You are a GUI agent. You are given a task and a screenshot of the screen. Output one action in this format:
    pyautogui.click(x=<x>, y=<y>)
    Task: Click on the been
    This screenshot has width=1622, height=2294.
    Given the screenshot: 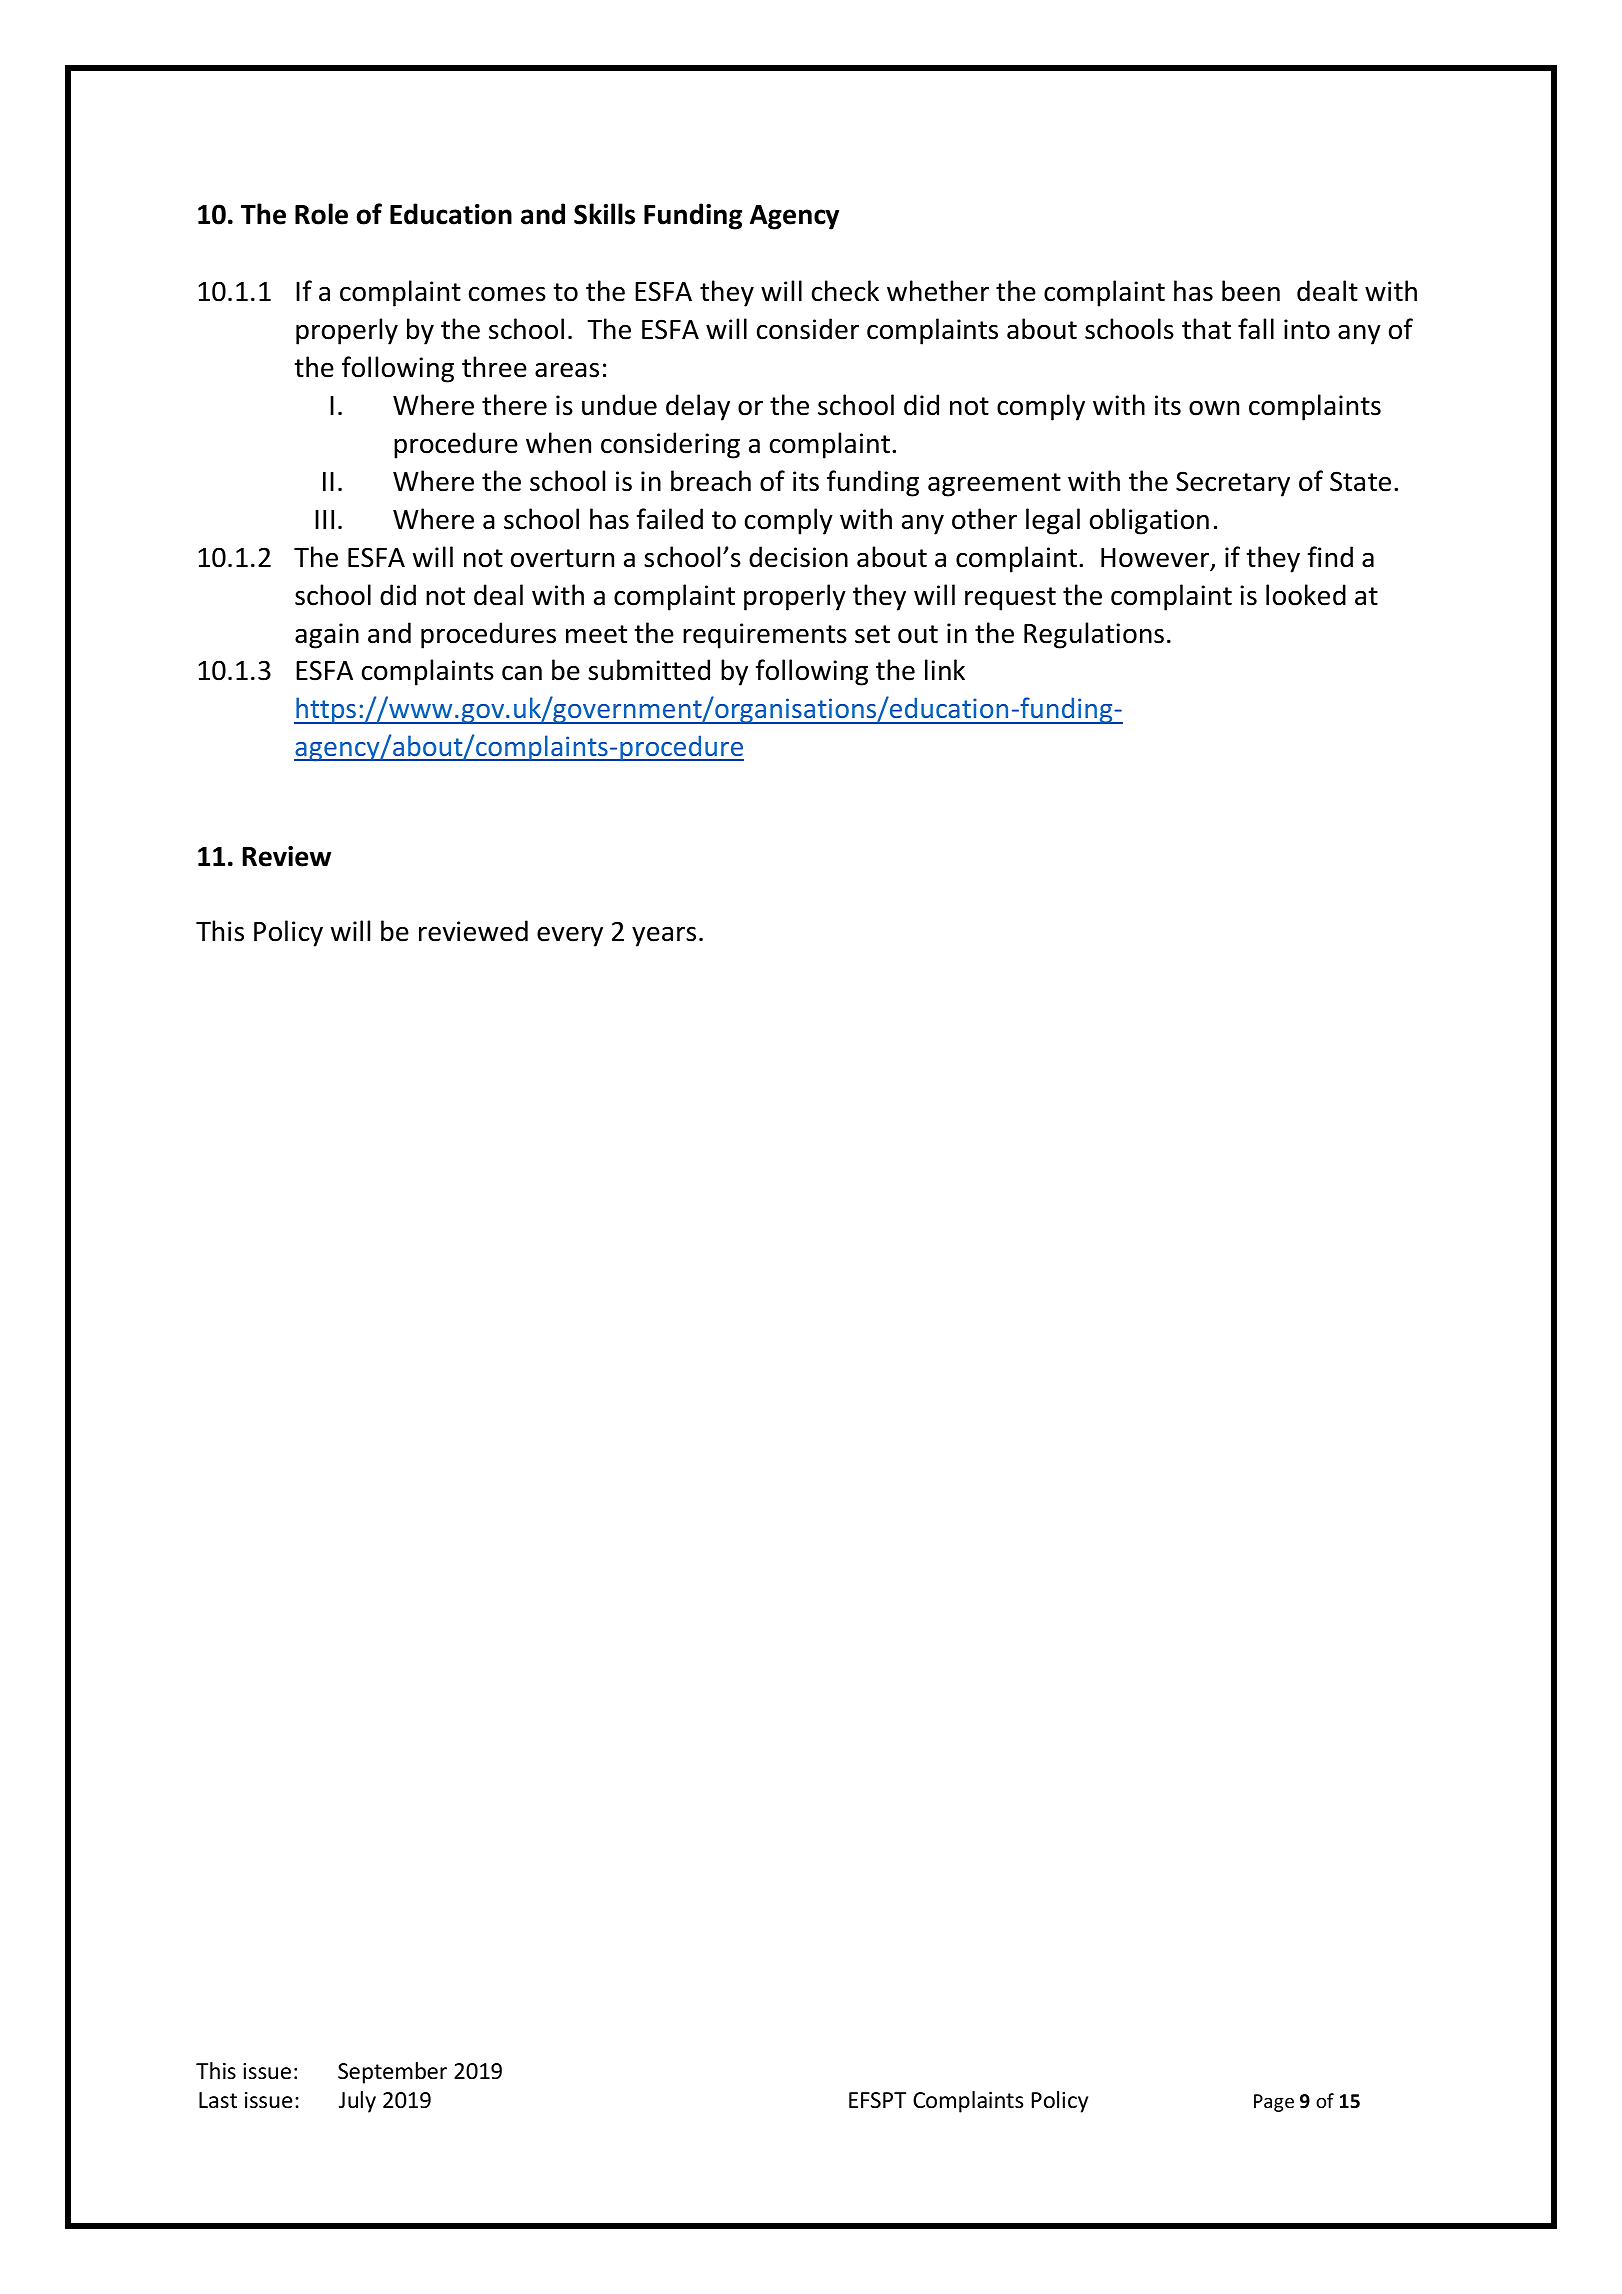 What is the action you would take?
    pyautogui.click(x=1251, y=291)
